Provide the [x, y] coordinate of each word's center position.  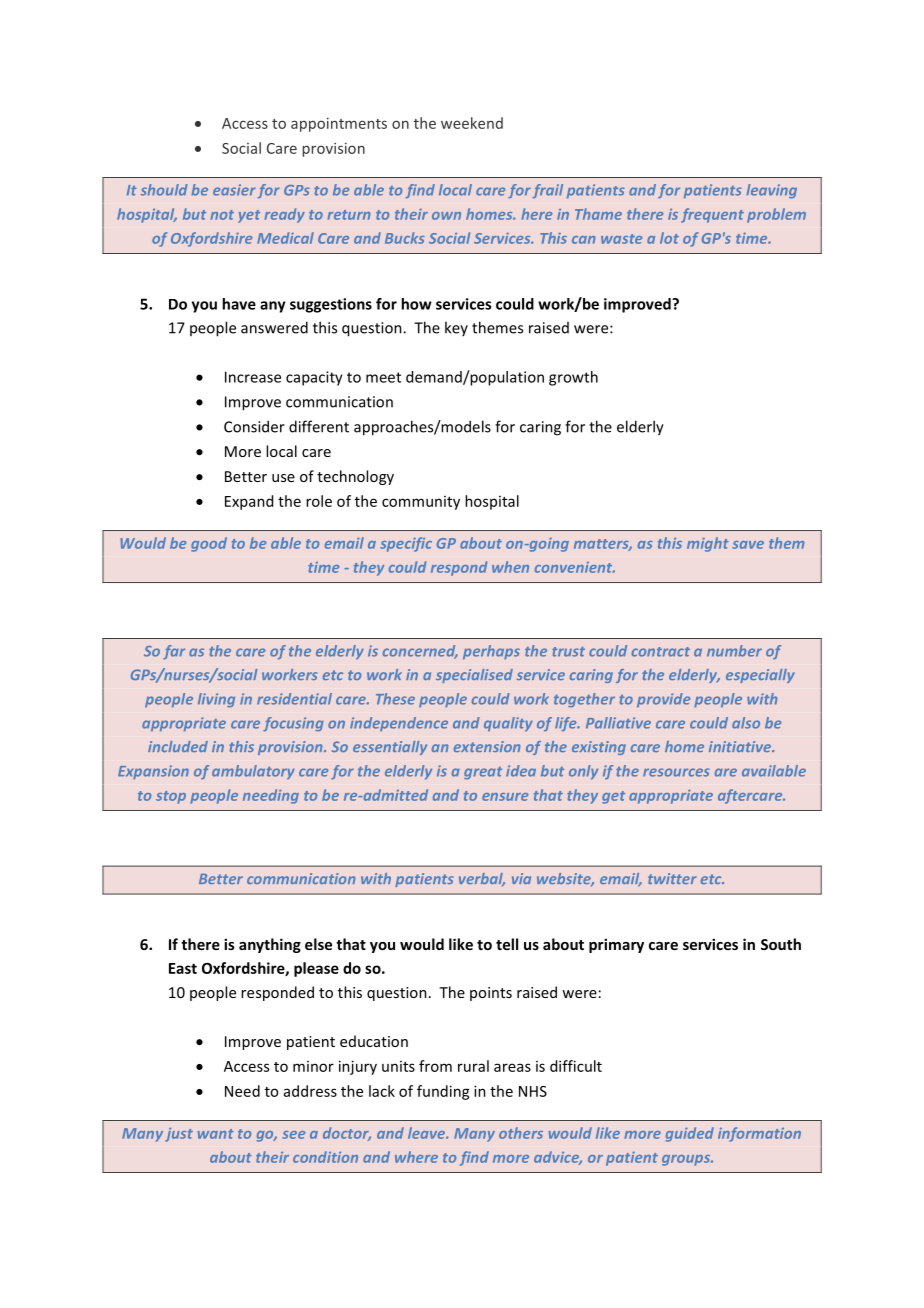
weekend [472, 123]
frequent [712, 215]
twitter [672, 878]
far [174, 652]
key [456, 328]
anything [270, 945]
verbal [482, 880]
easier [234, 190]
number [734, 651]
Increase [253, 377]
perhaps [491, 652]
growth [573, 378]
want [216, 1134]
